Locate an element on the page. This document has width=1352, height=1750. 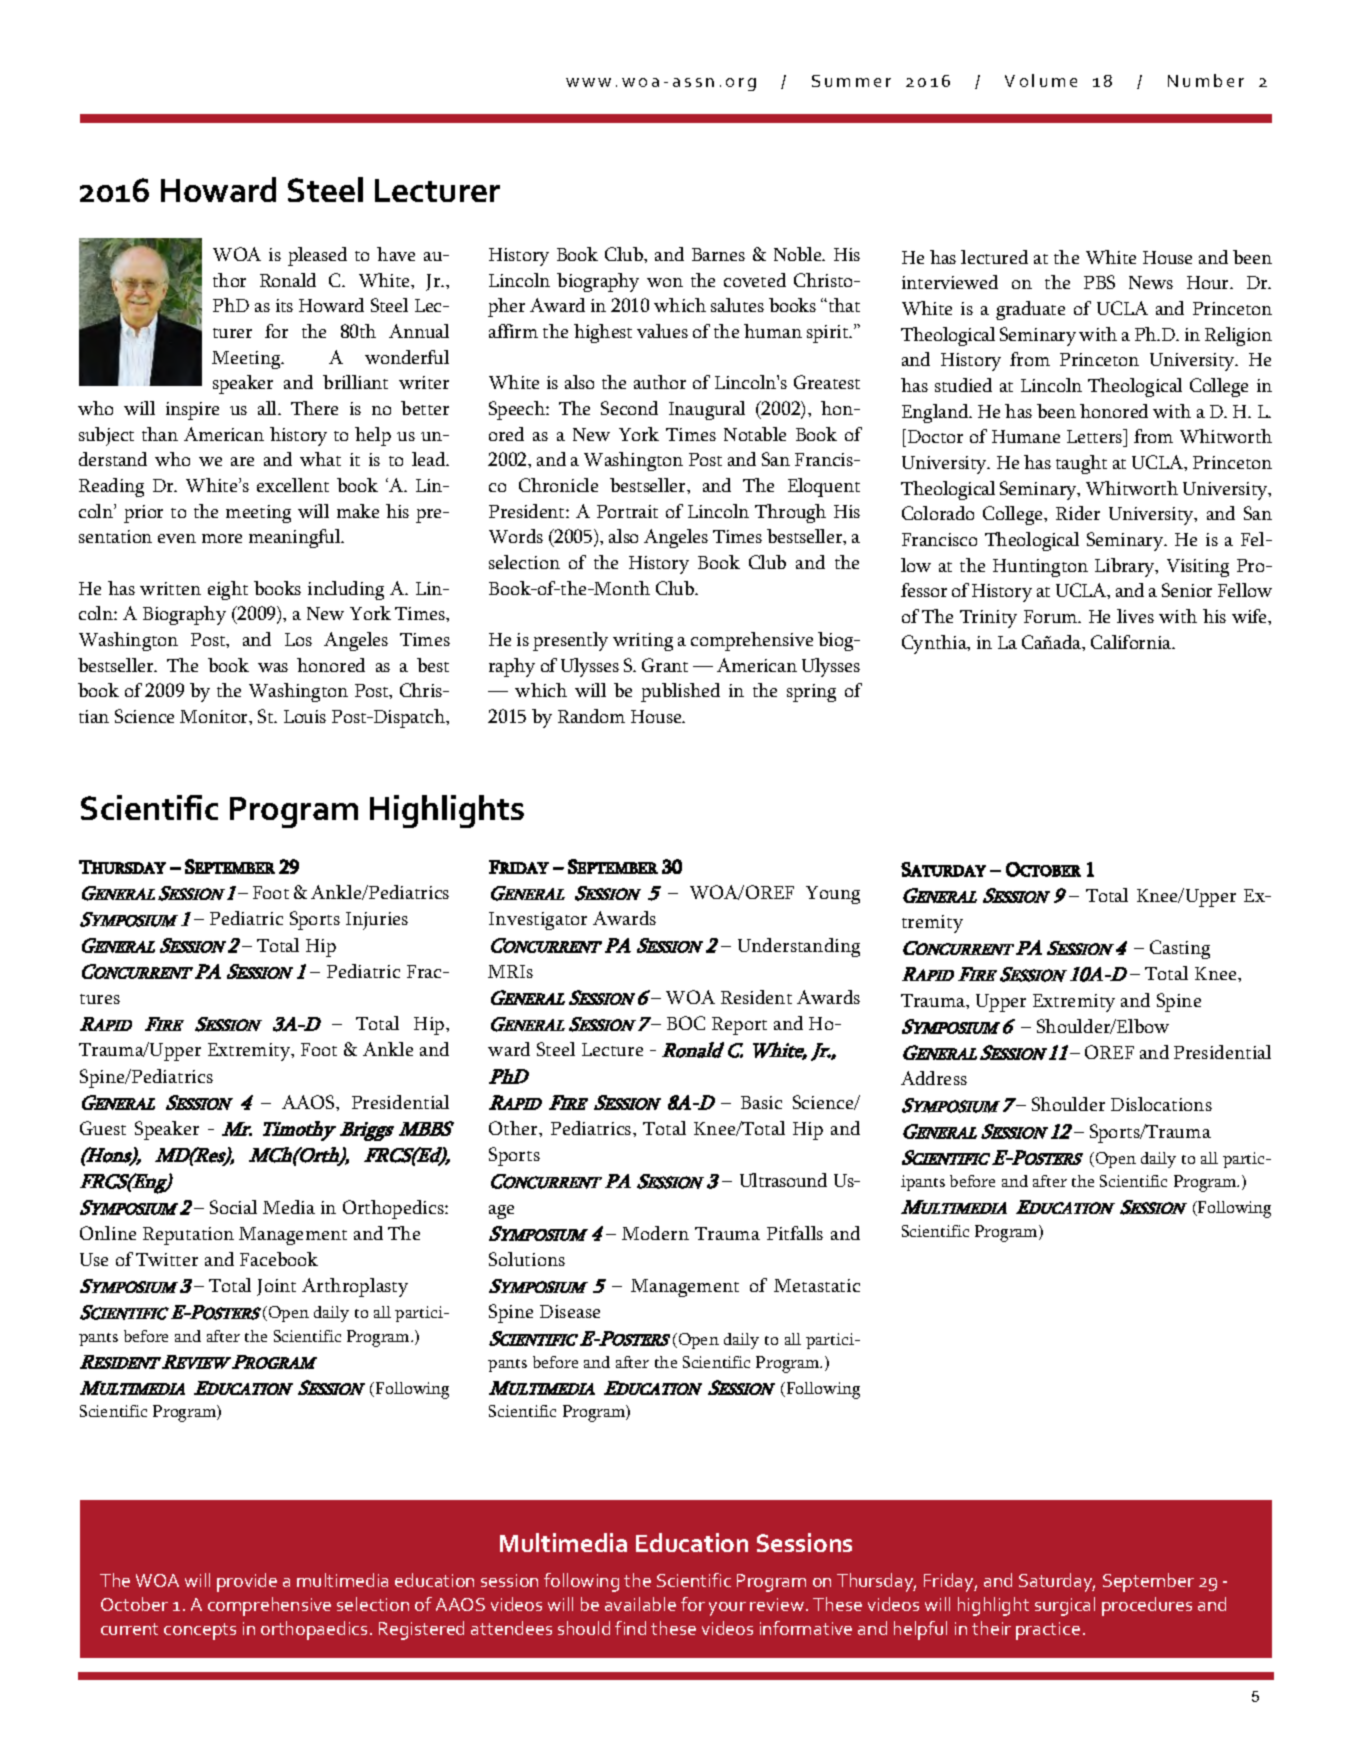
its is located at coordinates (284, 305).
